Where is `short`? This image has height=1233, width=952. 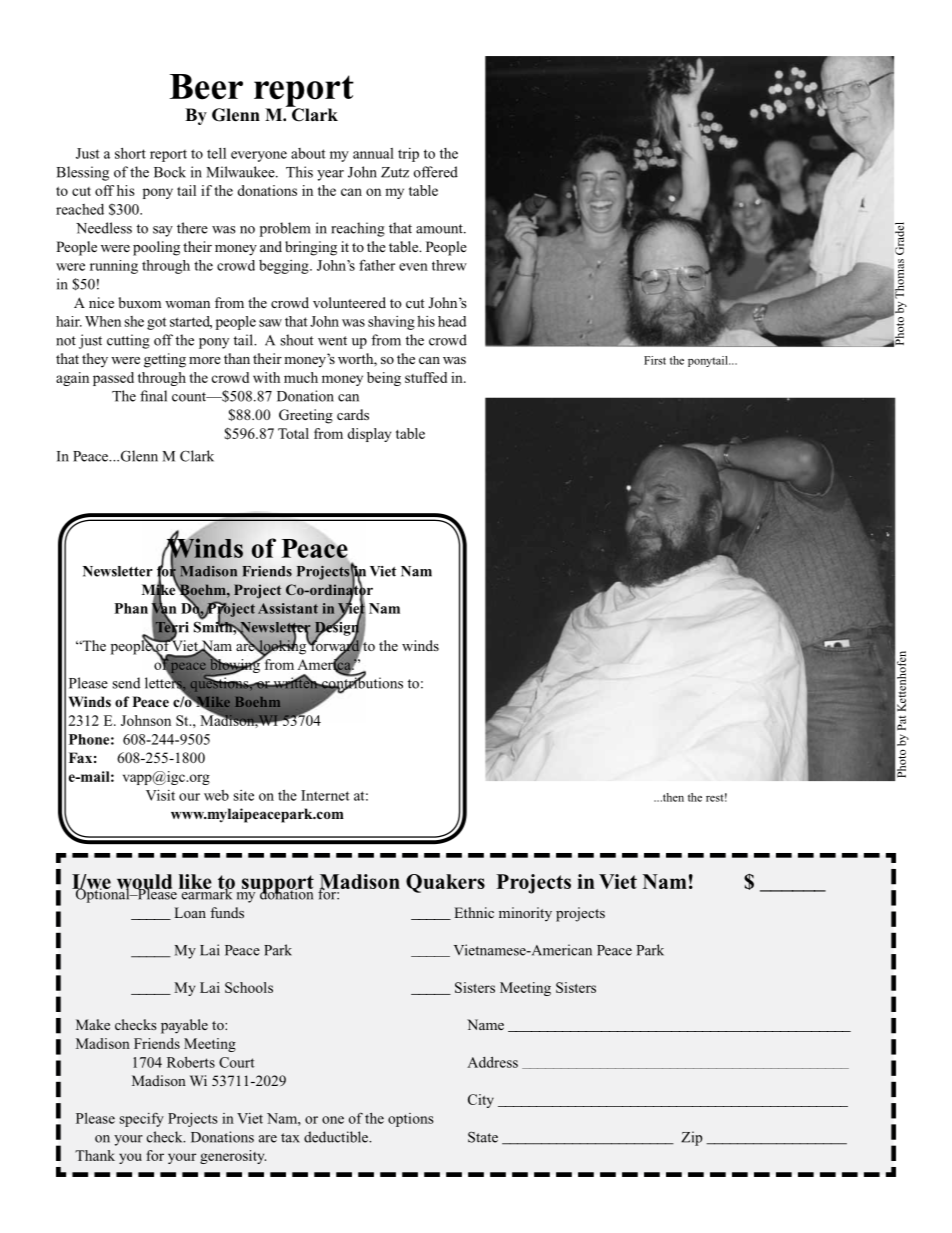 short is located at coordinates (130, 153).
